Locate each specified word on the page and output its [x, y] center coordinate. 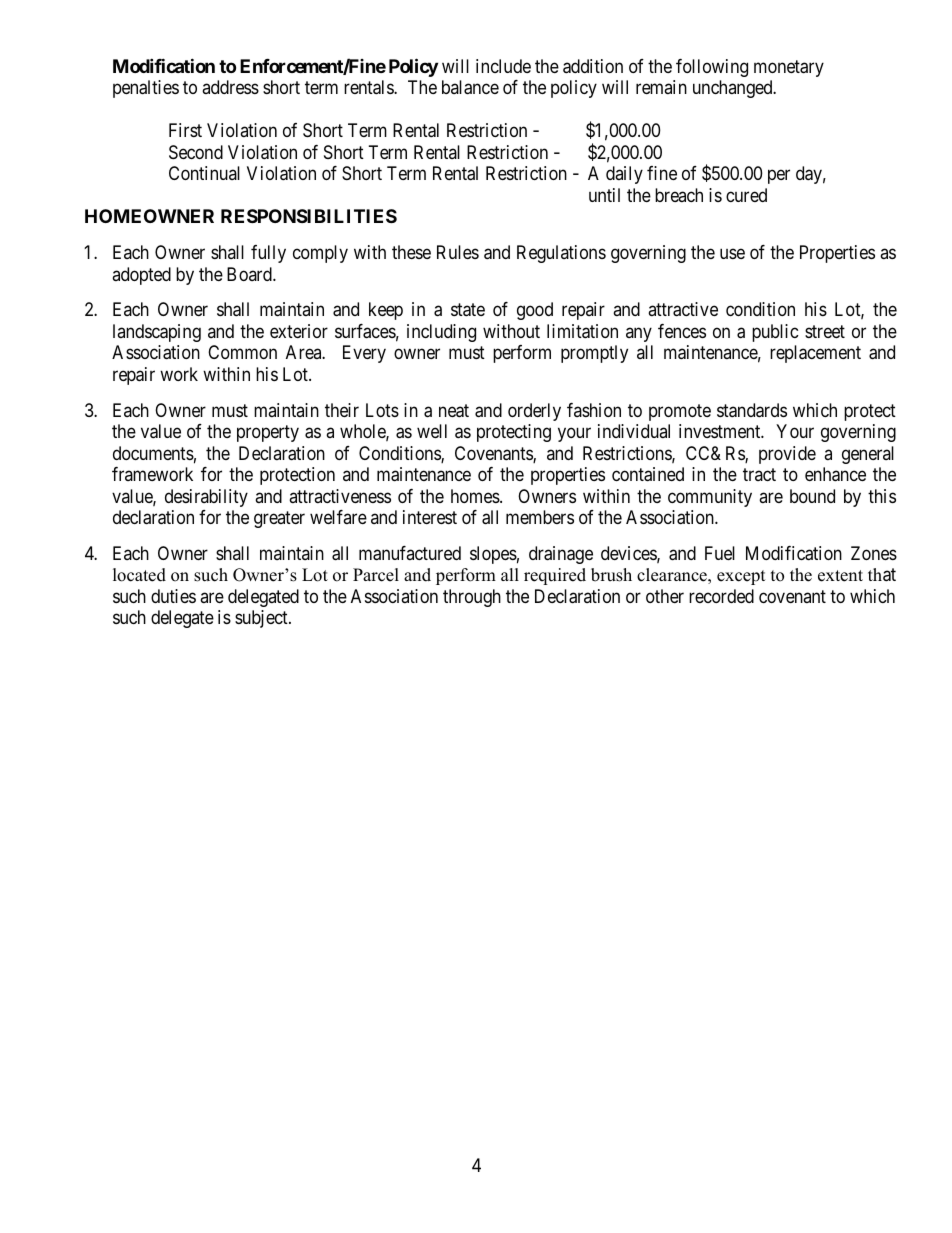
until [604, 195]
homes [476, 496]
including [441, 333]
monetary [789, 68]
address [230, 87]
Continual [204, 173]
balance [470, 87]
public [775, 333]
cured [746, 195]
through [472, 598]
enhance [835, 474]
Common [242, 352]
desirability [206, 498]
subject [262, 619]
